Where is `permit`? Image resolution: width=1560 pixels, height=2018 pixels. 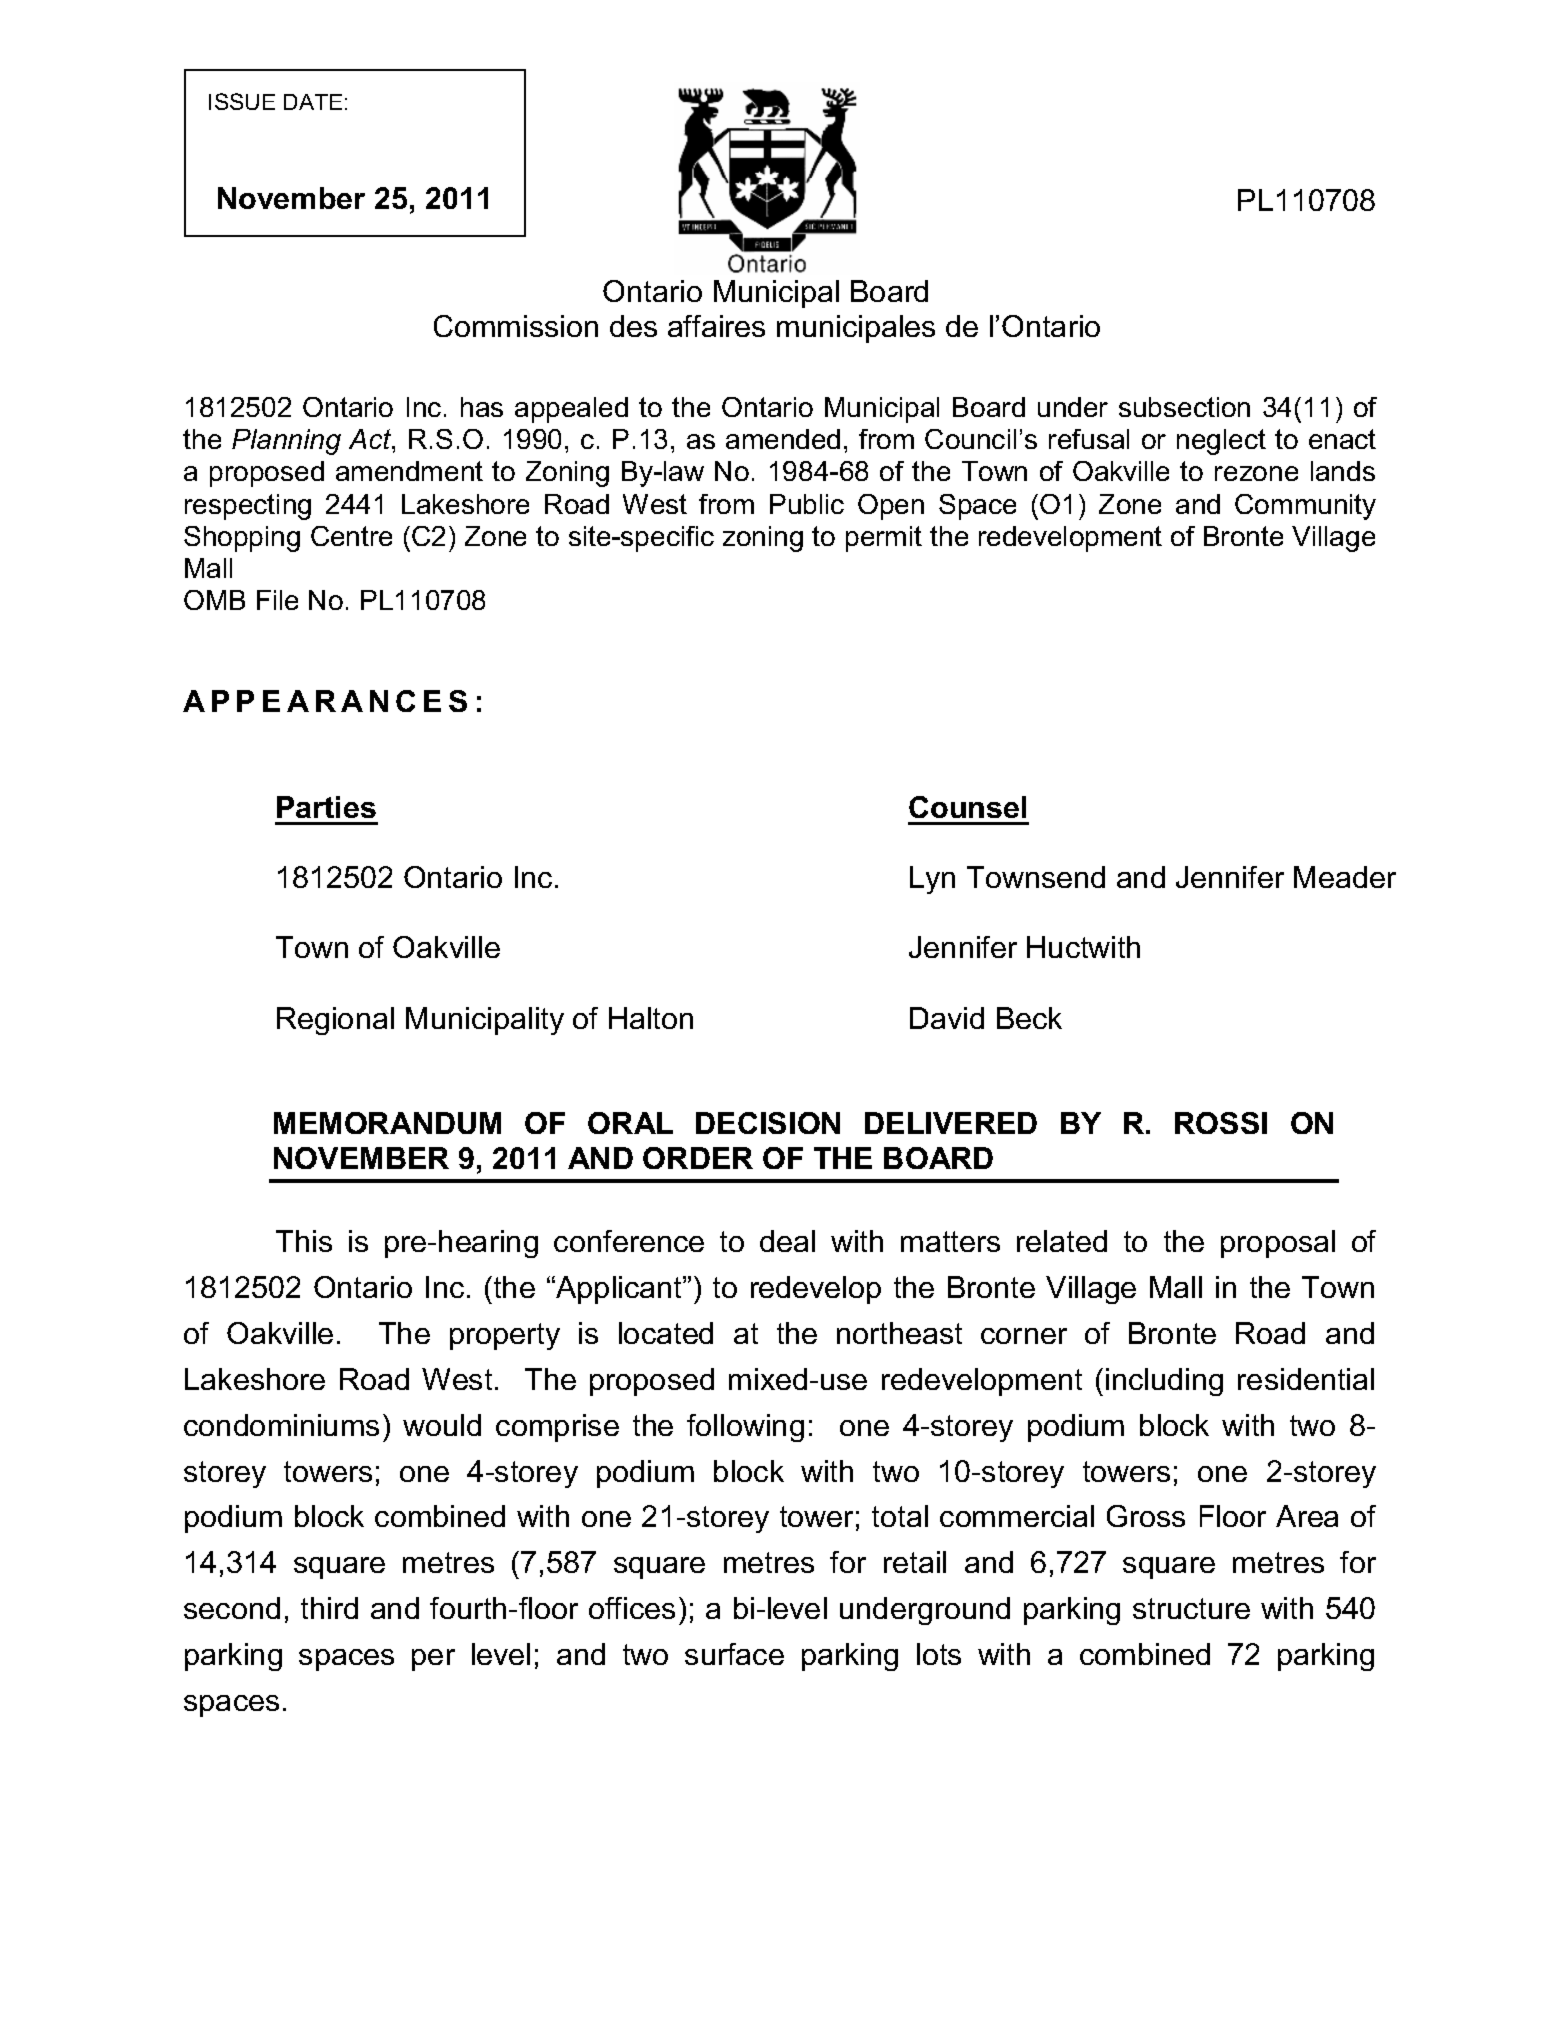
permit is located at coordinates (884, 539).
